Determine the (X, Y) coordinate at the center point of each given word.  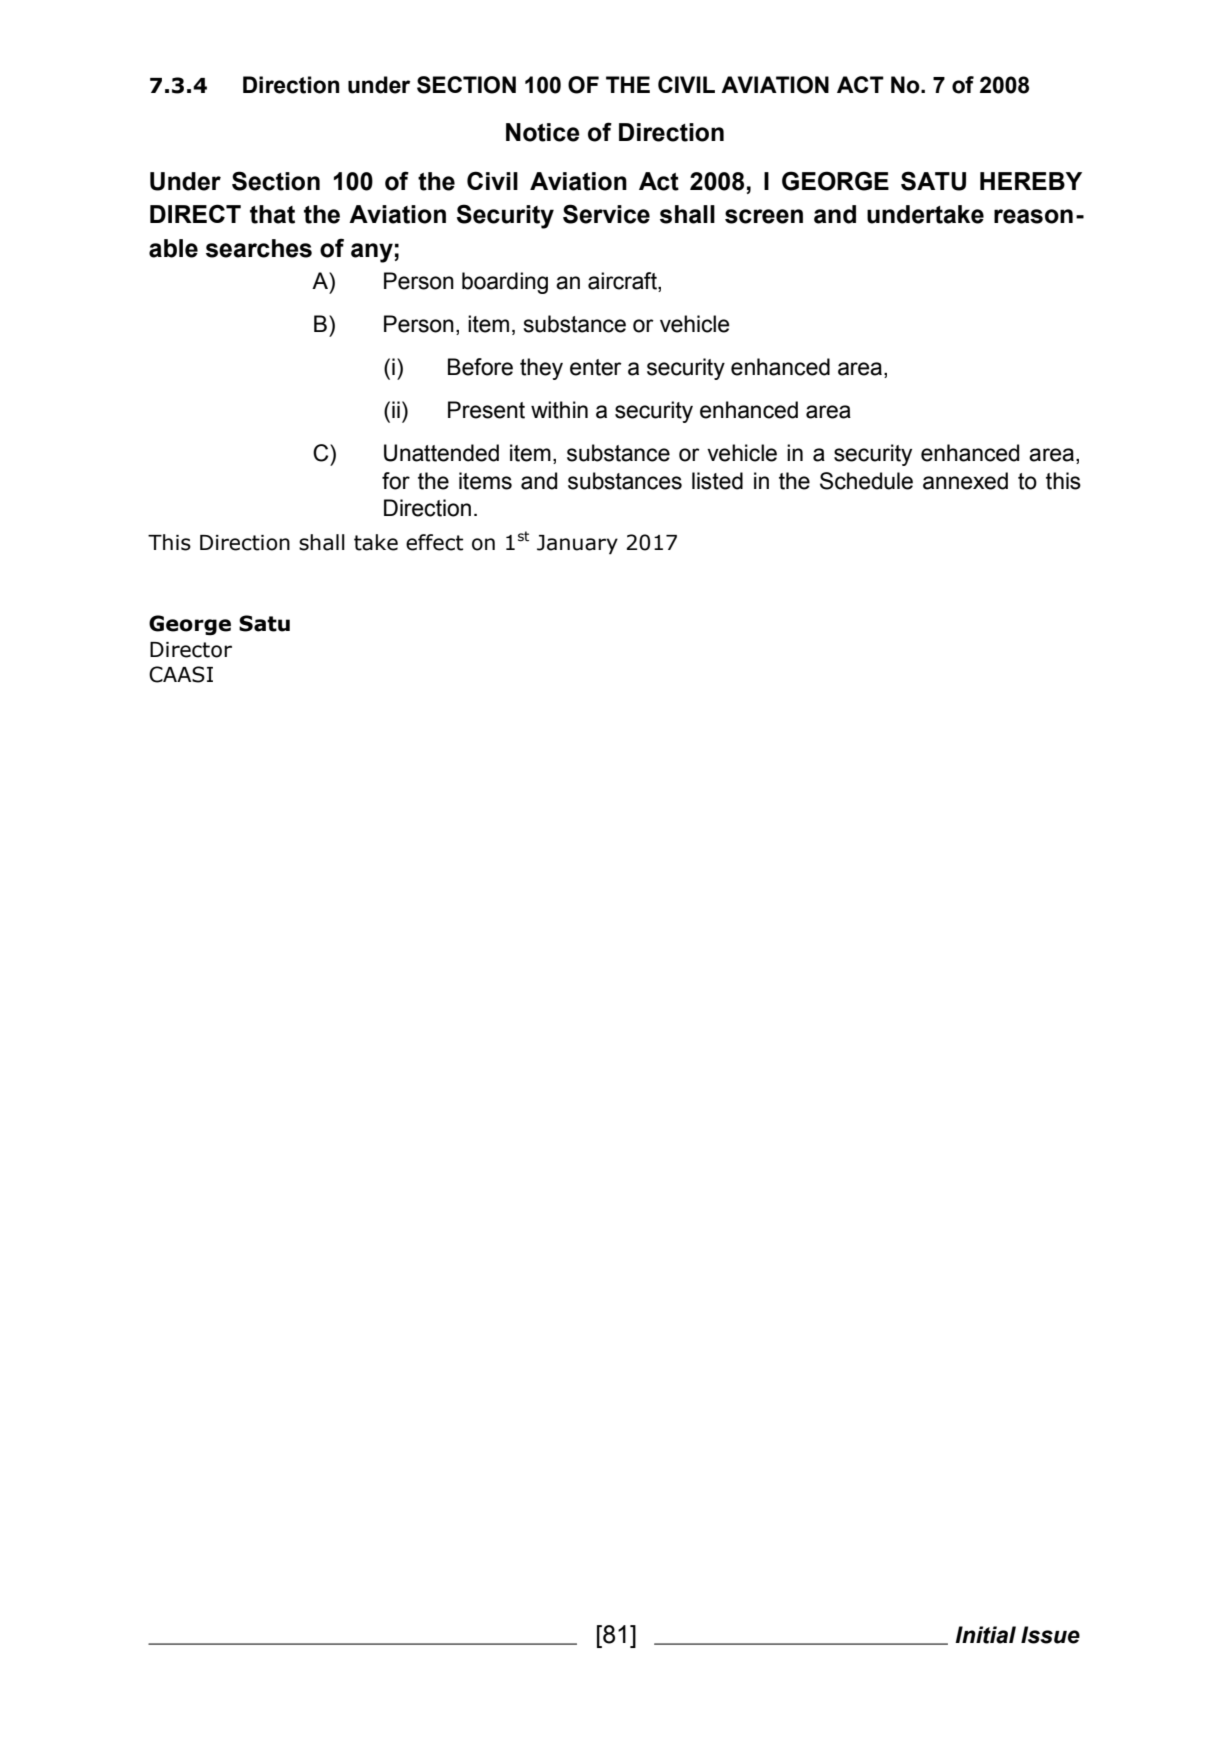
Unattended (441, 453)
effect (434, 542)
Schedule (866, 481)
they (541, 369)
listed (717, 481)
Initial (985, 1635)
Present (486, 410)
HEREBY (1031, 181)
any (372, 253)
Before (480, 367)
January (577, 545)
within (559, 410)
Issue (1050, 1635)
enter (596, 367)
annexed (965, 481)
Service (606, 214)
